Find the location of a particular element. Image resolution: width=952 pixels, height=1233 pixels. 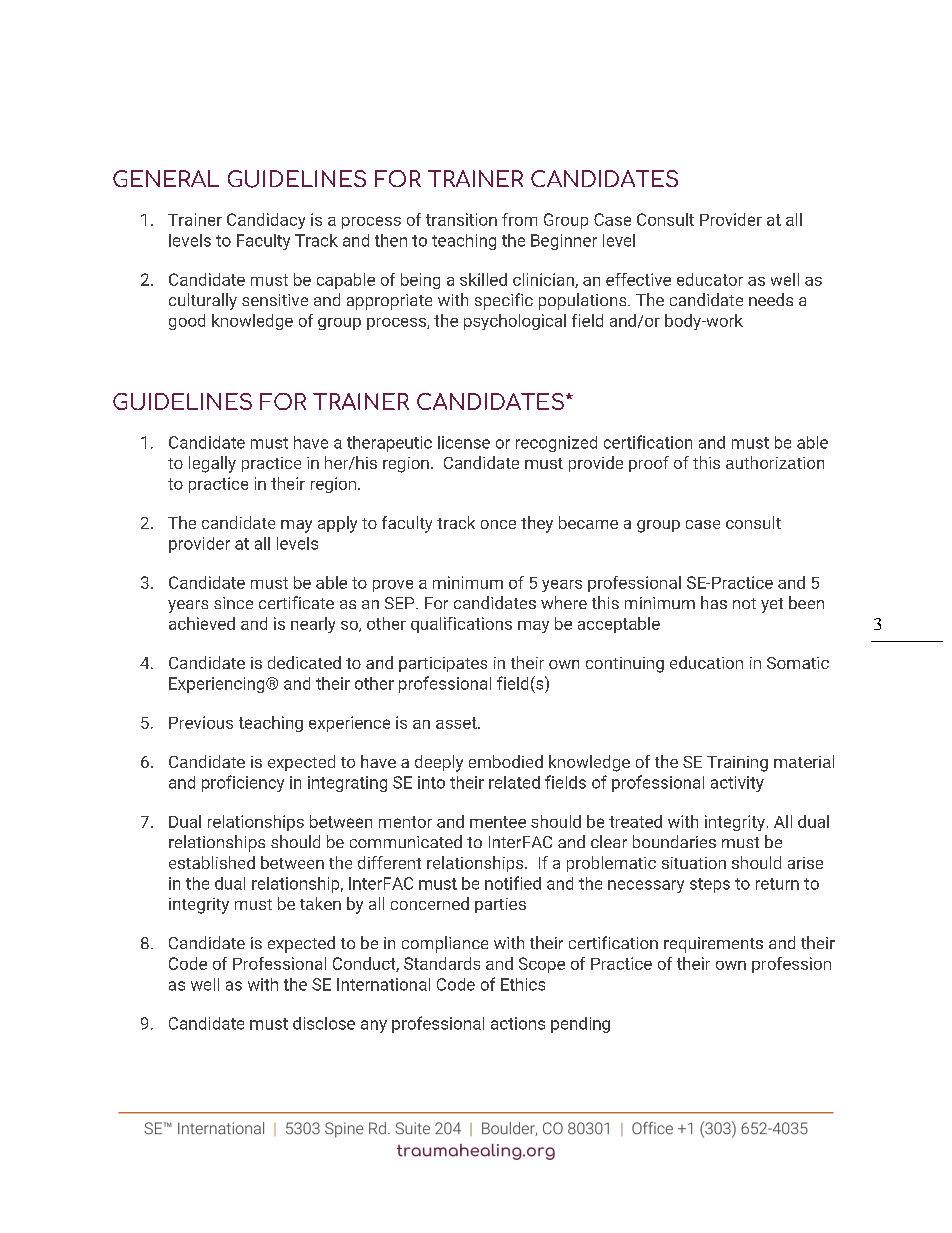

educator is located at coordinates (710, 279).
